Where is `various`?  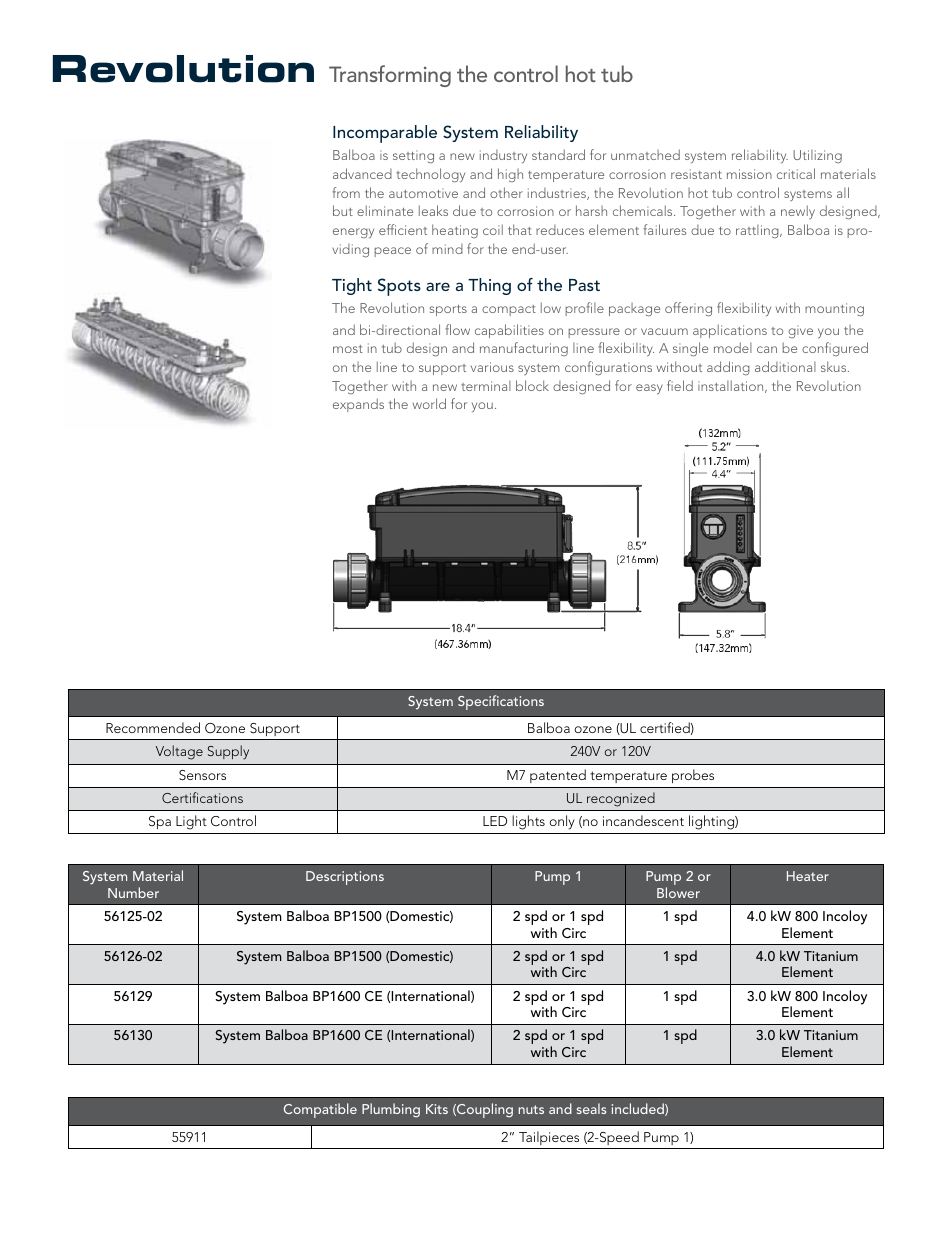 various is located at coordinates (492, 367).
